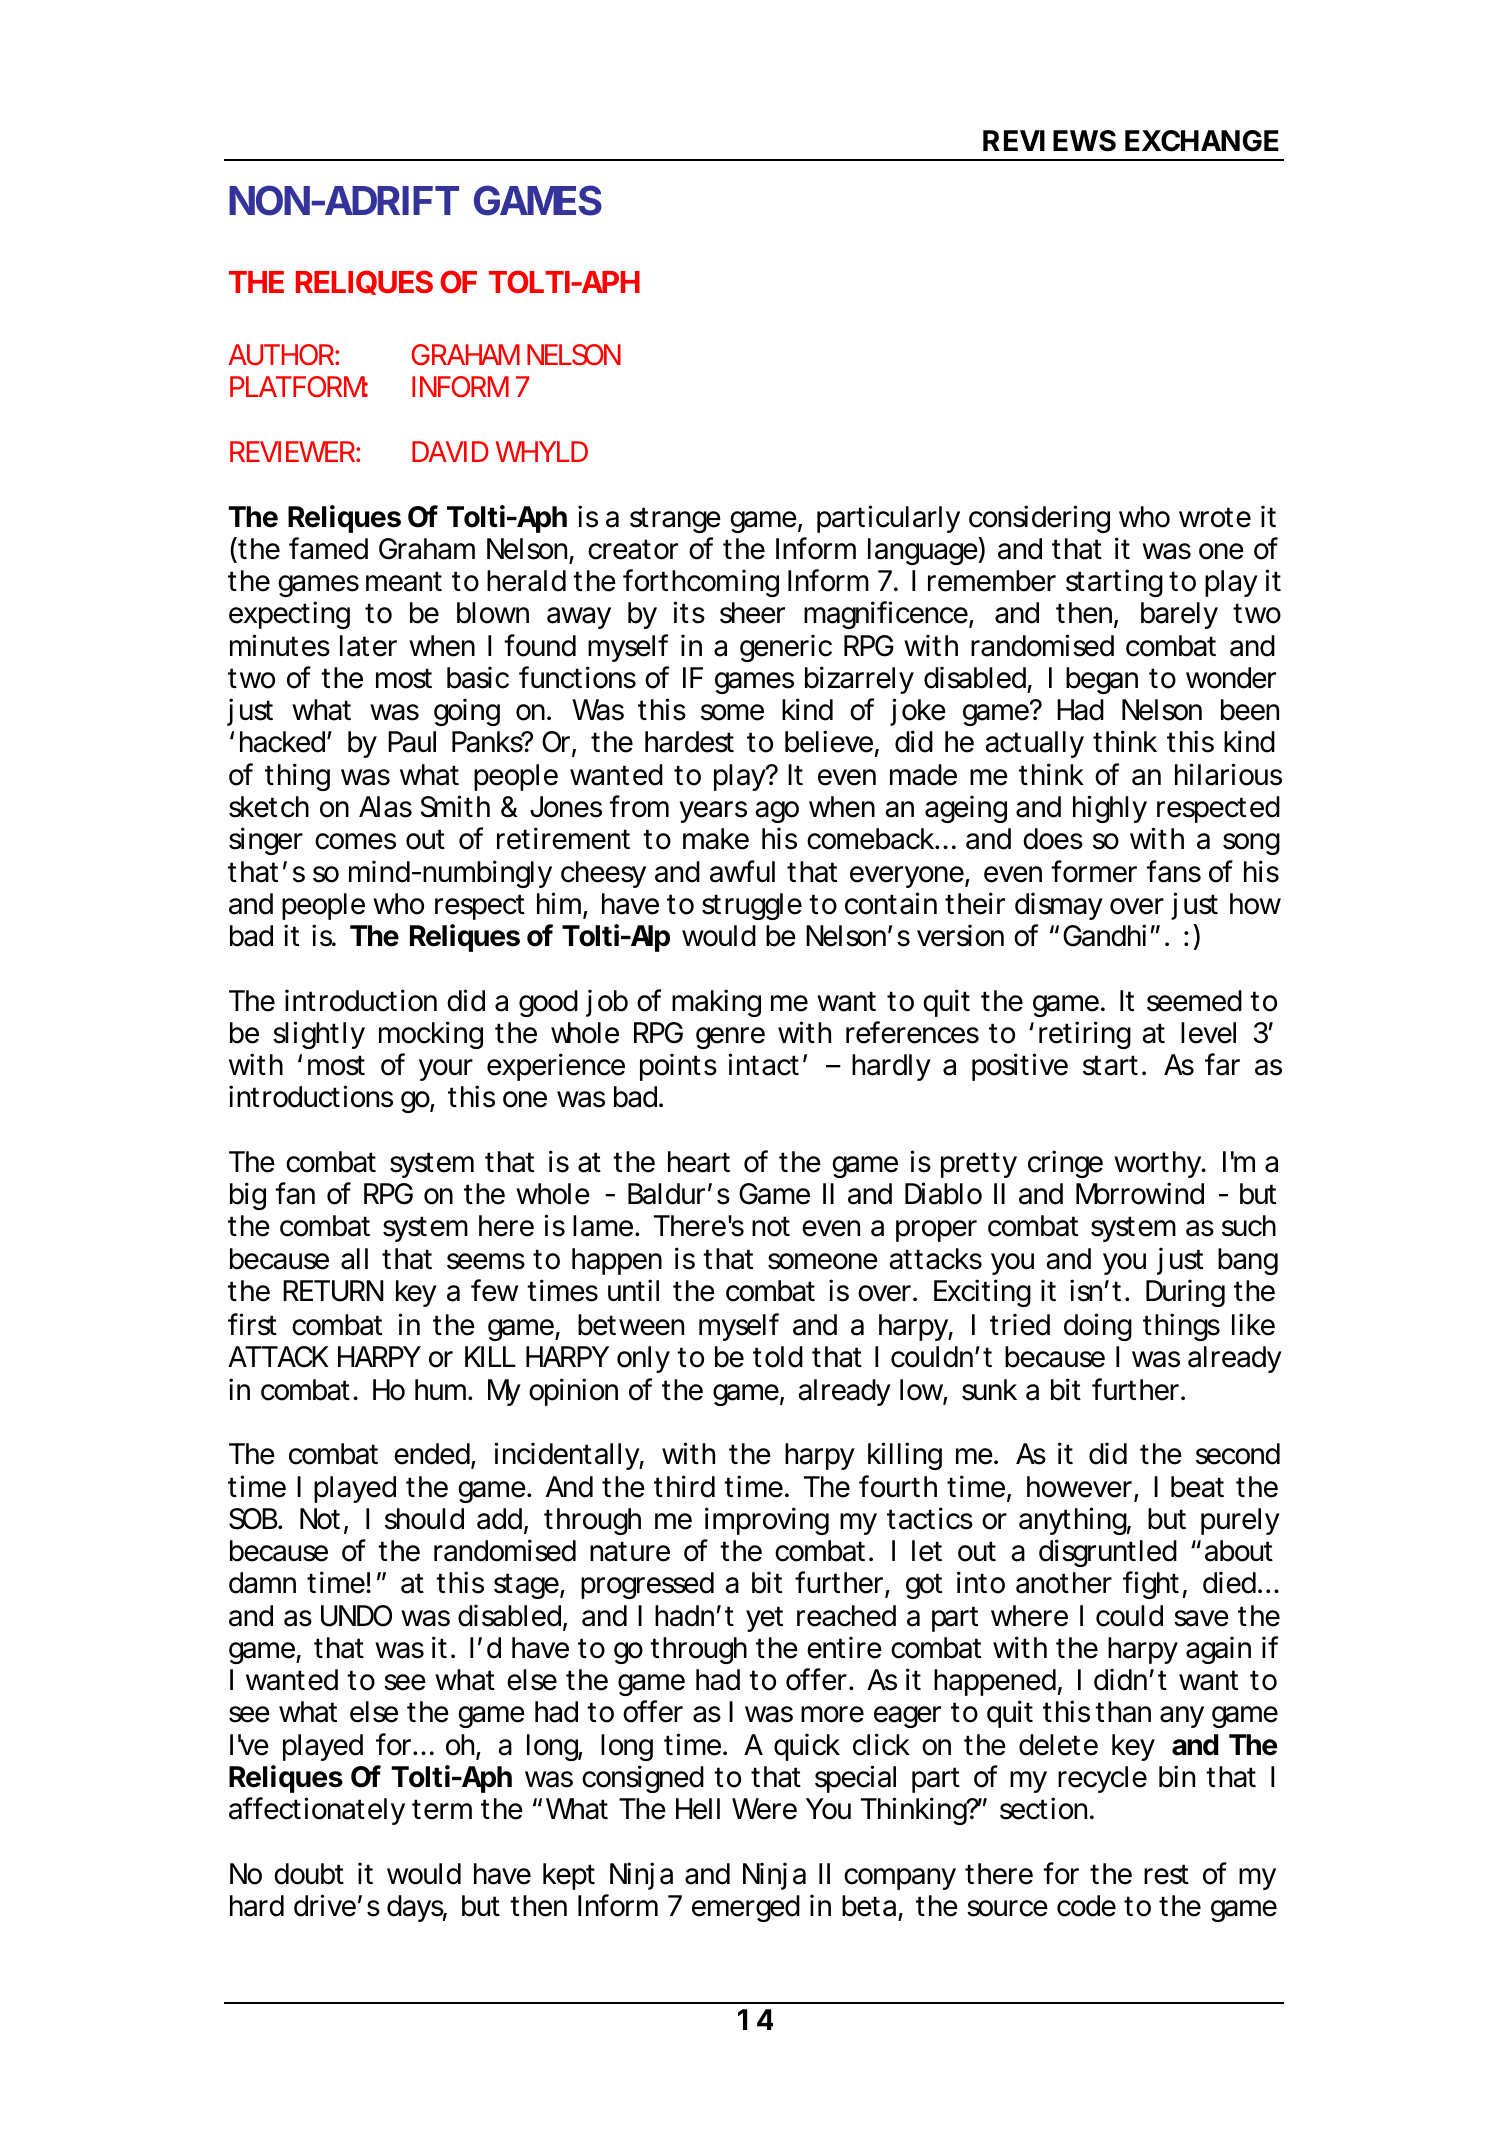 This image has height=2131, width=1509. I want to click on wrote, so click(1215, 517).
